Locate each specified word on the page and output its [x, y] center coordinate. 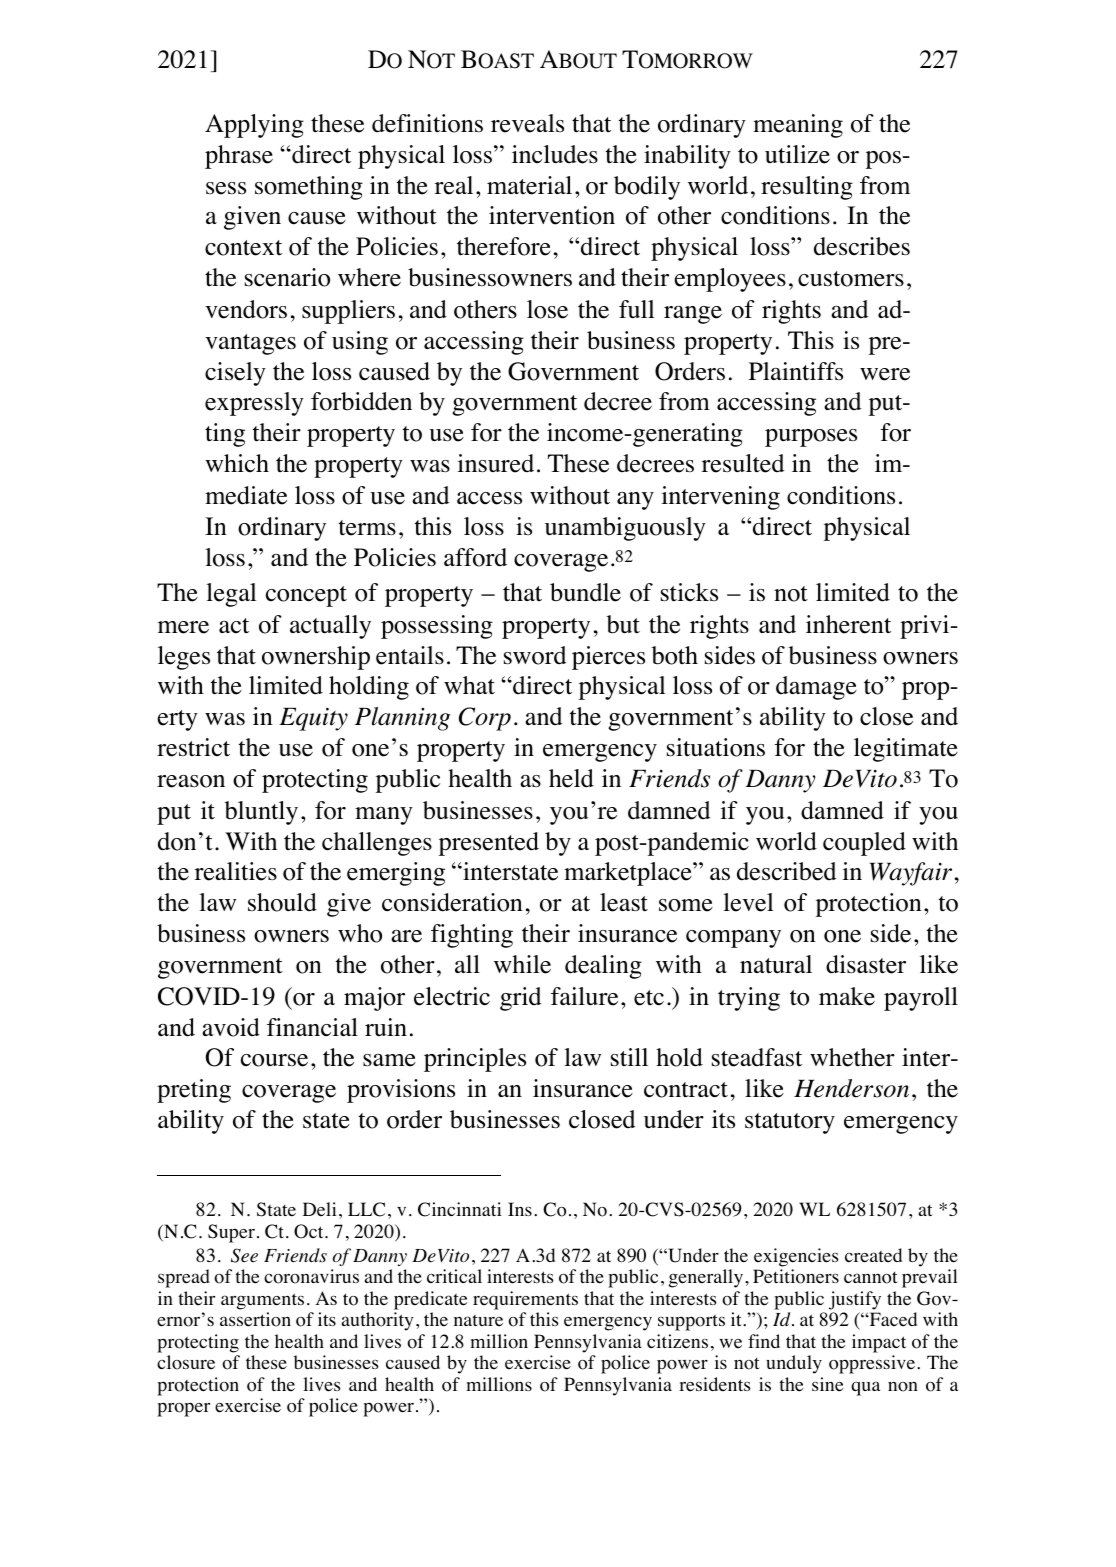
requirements [525, 1302]
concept [306, 596]
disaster [866, 964]
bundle [585, 592]
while [522, 964]
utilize [797, 154]
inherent [848, 624]
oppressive [873, 1364]
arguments [262, 1303]
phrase [239, 157]
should [282, 902]
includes [555, 154]
